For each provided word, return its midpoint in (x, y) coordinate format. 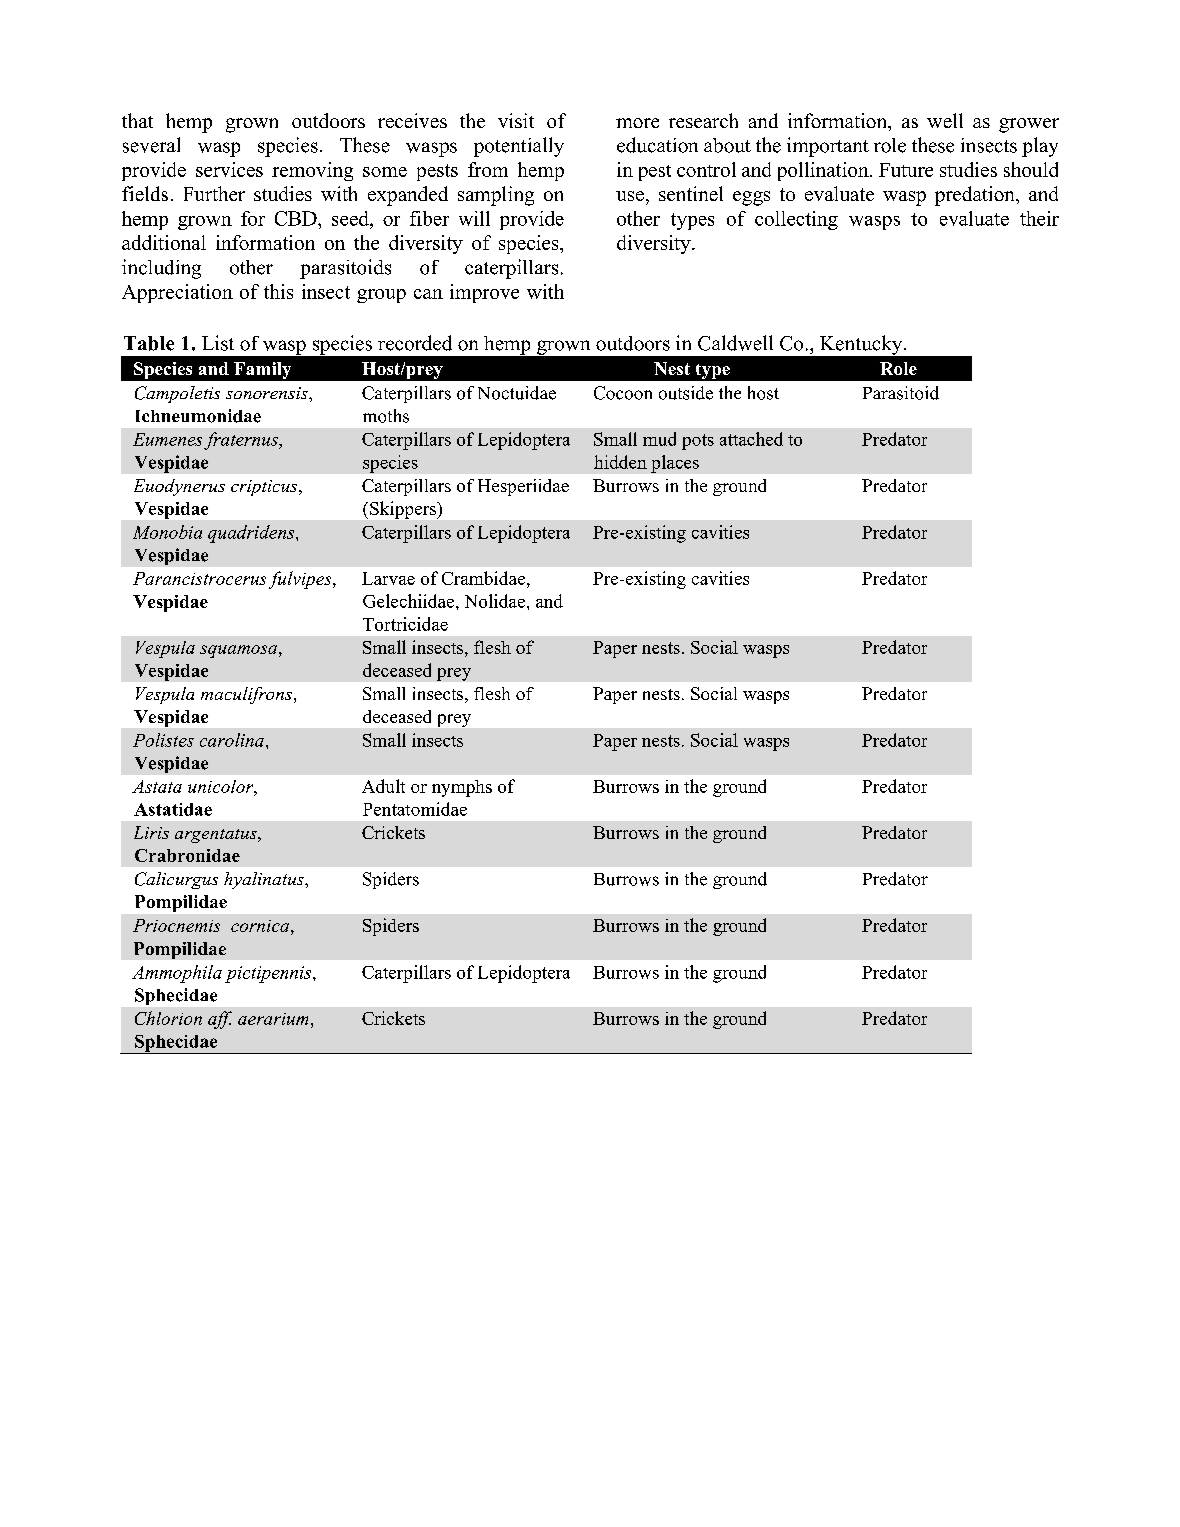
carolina (232, 740)
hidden (620, 462)
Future (906, 170)
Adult (383, 786)
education (657, 145)
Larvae (388, 578)
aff (220, 1020)
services (229, 169)
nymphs (462, 788)
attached (751, 439)
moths (386, 416)
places (675, 464)
